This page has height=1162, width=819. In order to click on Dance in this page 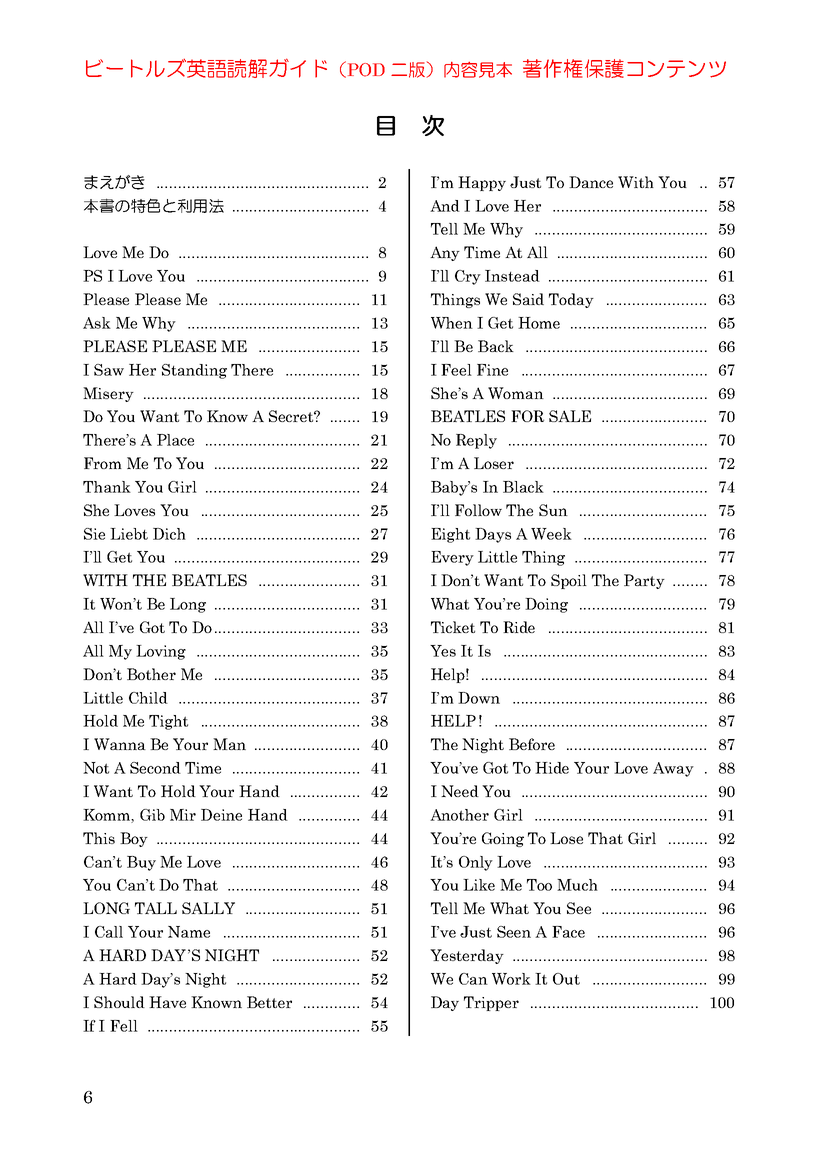, I will do `click(591, 182)`.
